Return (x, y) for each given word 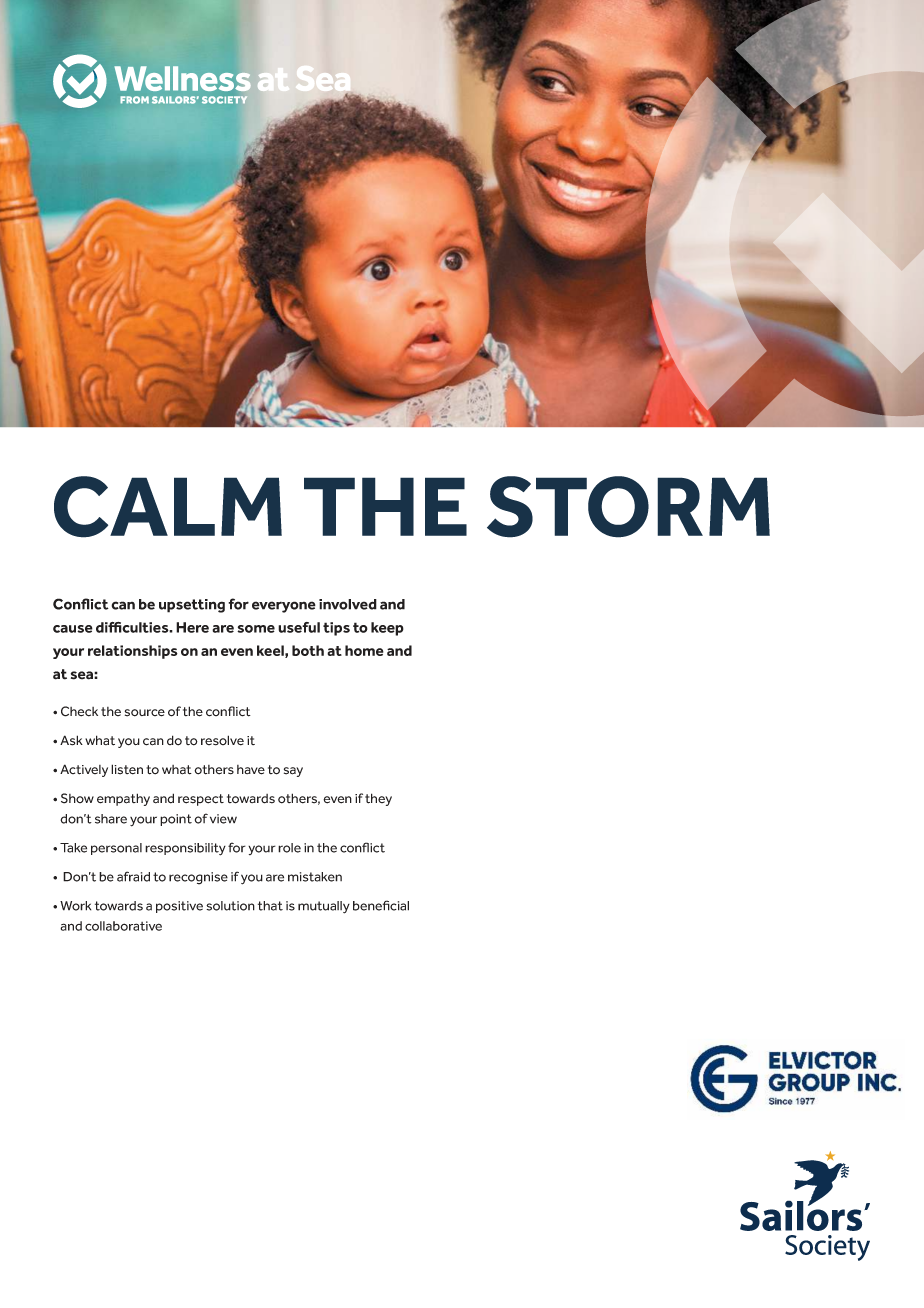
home (364, 650)
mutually (324, 907)
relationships (133, 652)
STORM (628, 507)
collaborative (123, 926)
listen (127, 769)
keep (387, 629)
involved (348, 604)
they (378, 799)
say (293, 772)
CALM (168, 507)
